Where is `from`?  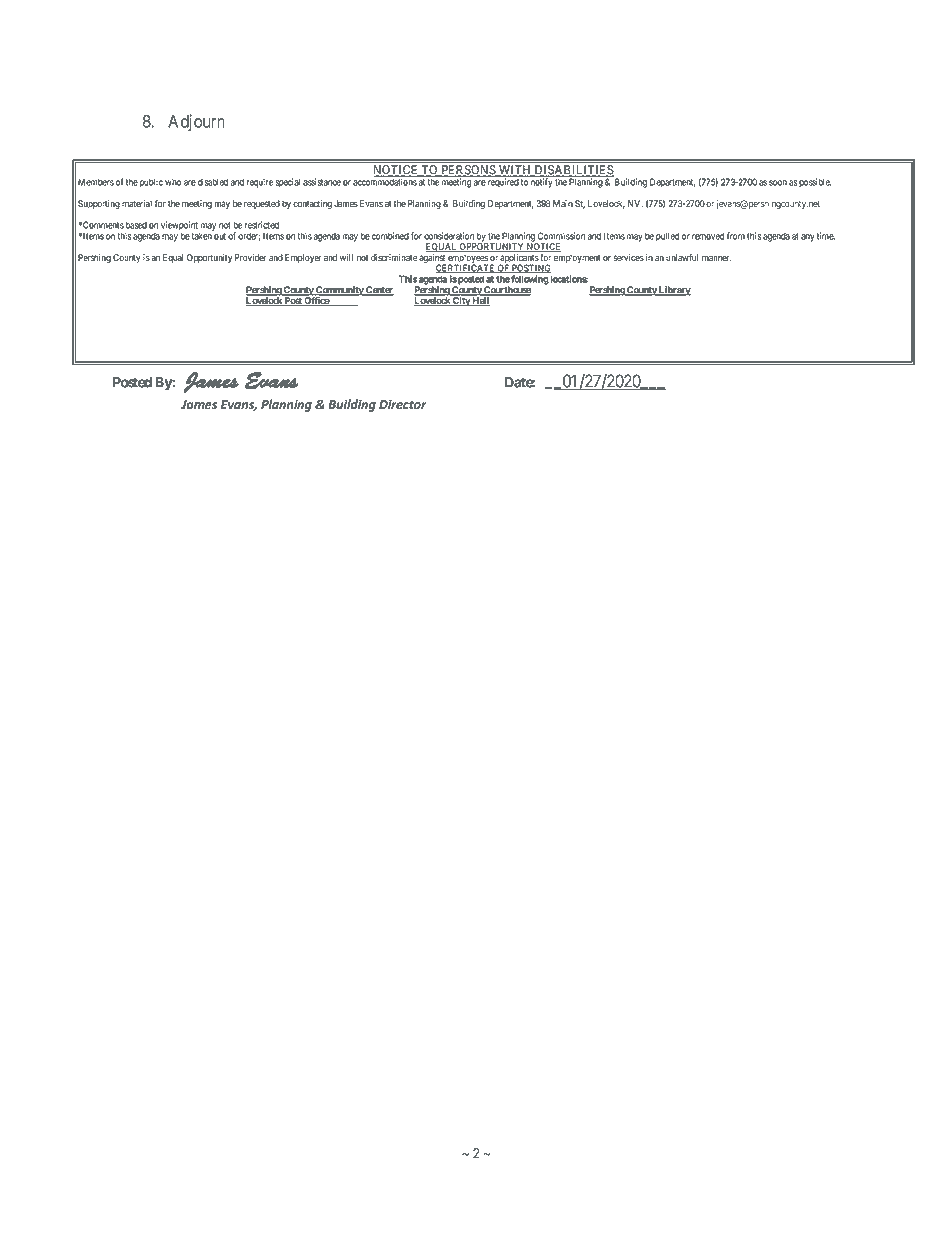
from is located at coordinates (736, 236).
